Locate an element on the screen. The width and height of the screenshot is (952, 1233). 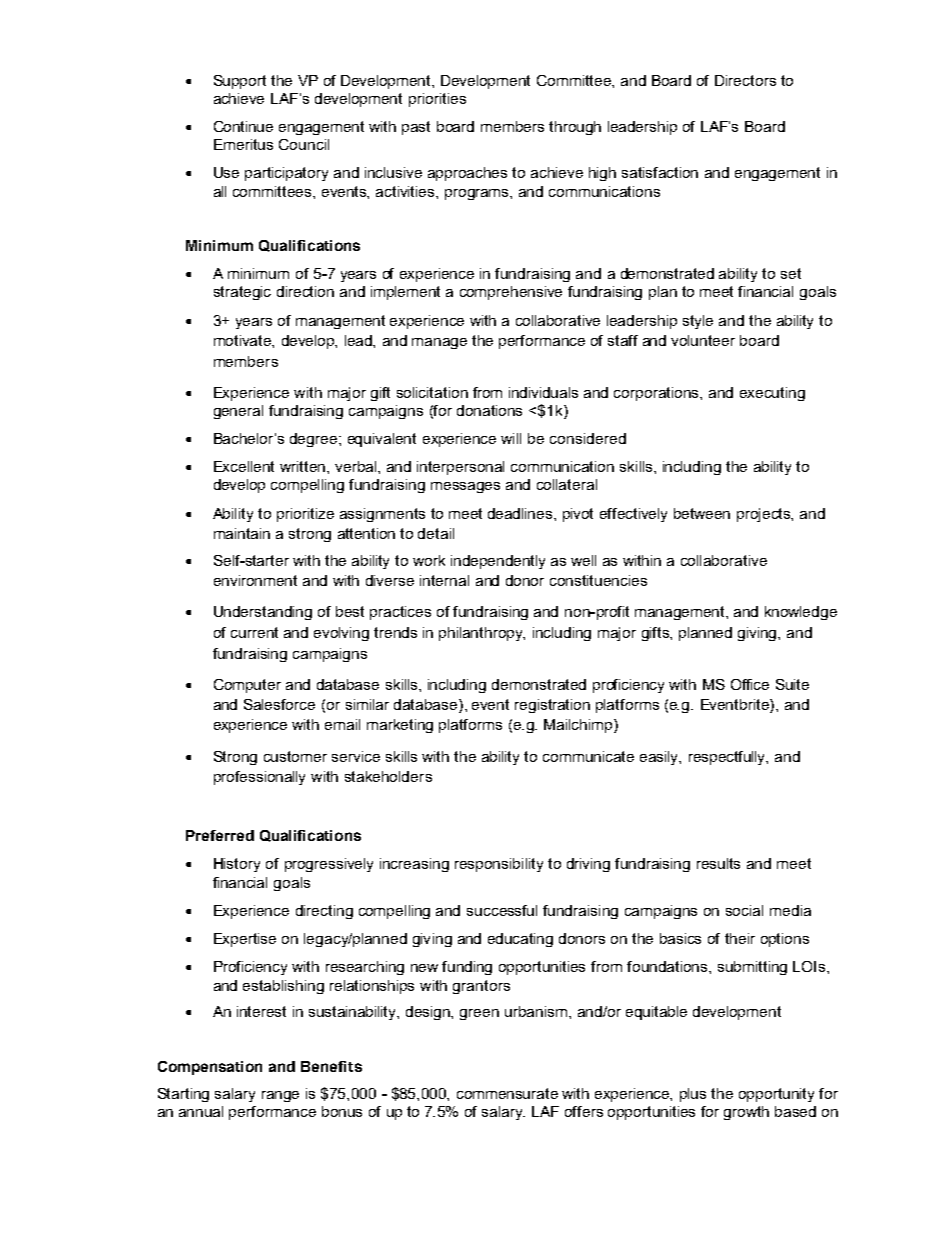
range is located at coordinates (280, 1096).
